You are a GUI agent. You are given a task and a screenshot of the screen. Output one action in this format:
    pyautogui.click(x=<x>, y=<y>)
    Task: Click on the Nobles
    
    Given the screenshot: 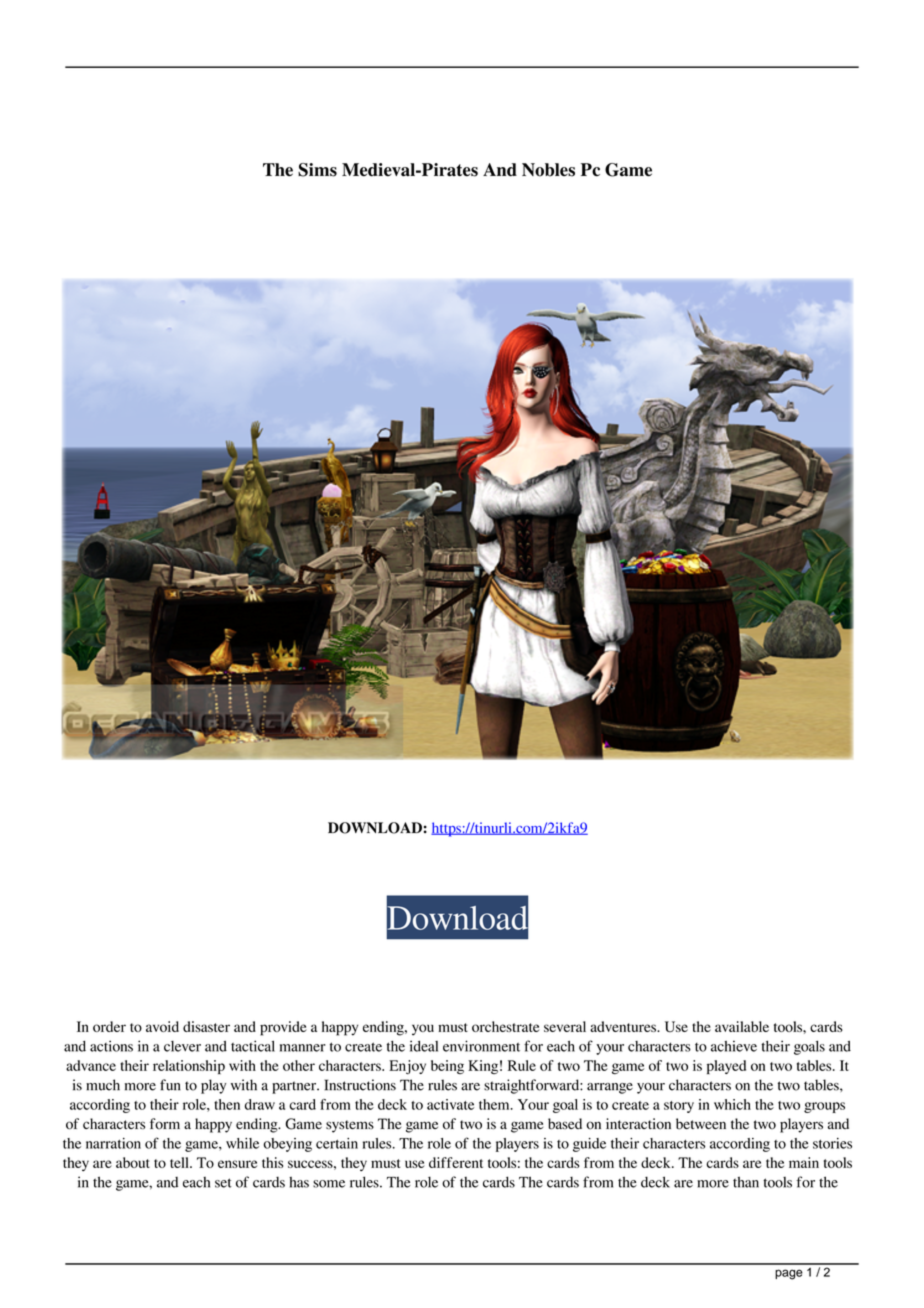 What is the action you would take?
    pyautogui.click(x=548, y=170)
